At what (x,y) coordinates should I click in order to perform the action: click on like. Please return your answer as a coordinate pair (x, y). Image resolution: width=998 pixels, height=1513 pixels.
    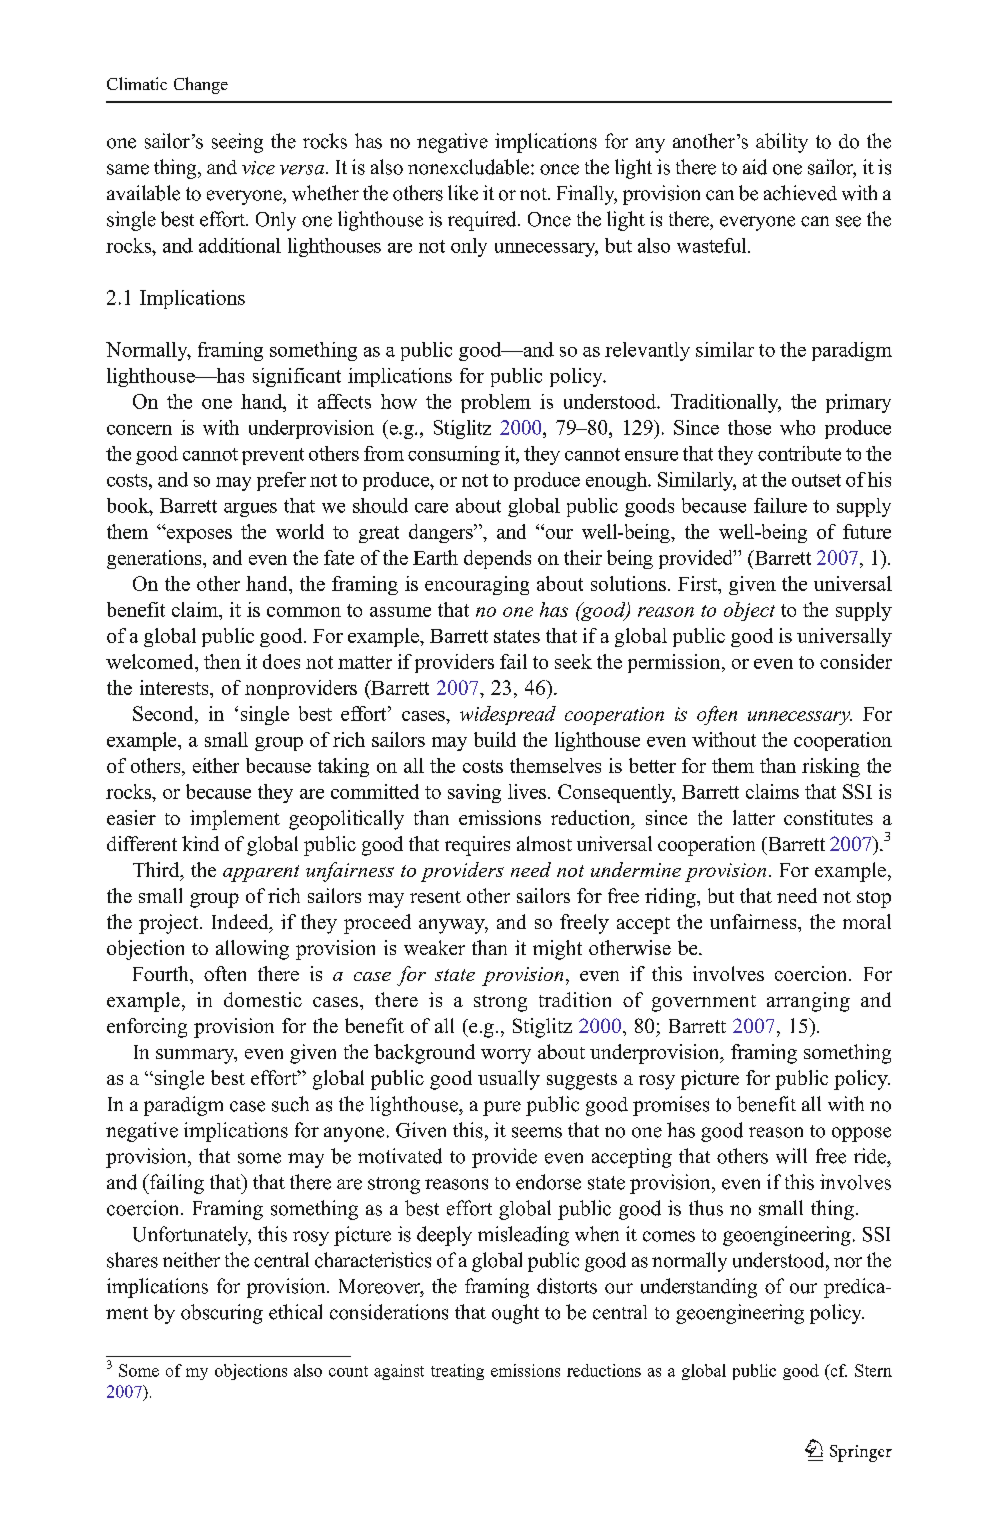
    Looking at the image, I should click on (463, 193).
